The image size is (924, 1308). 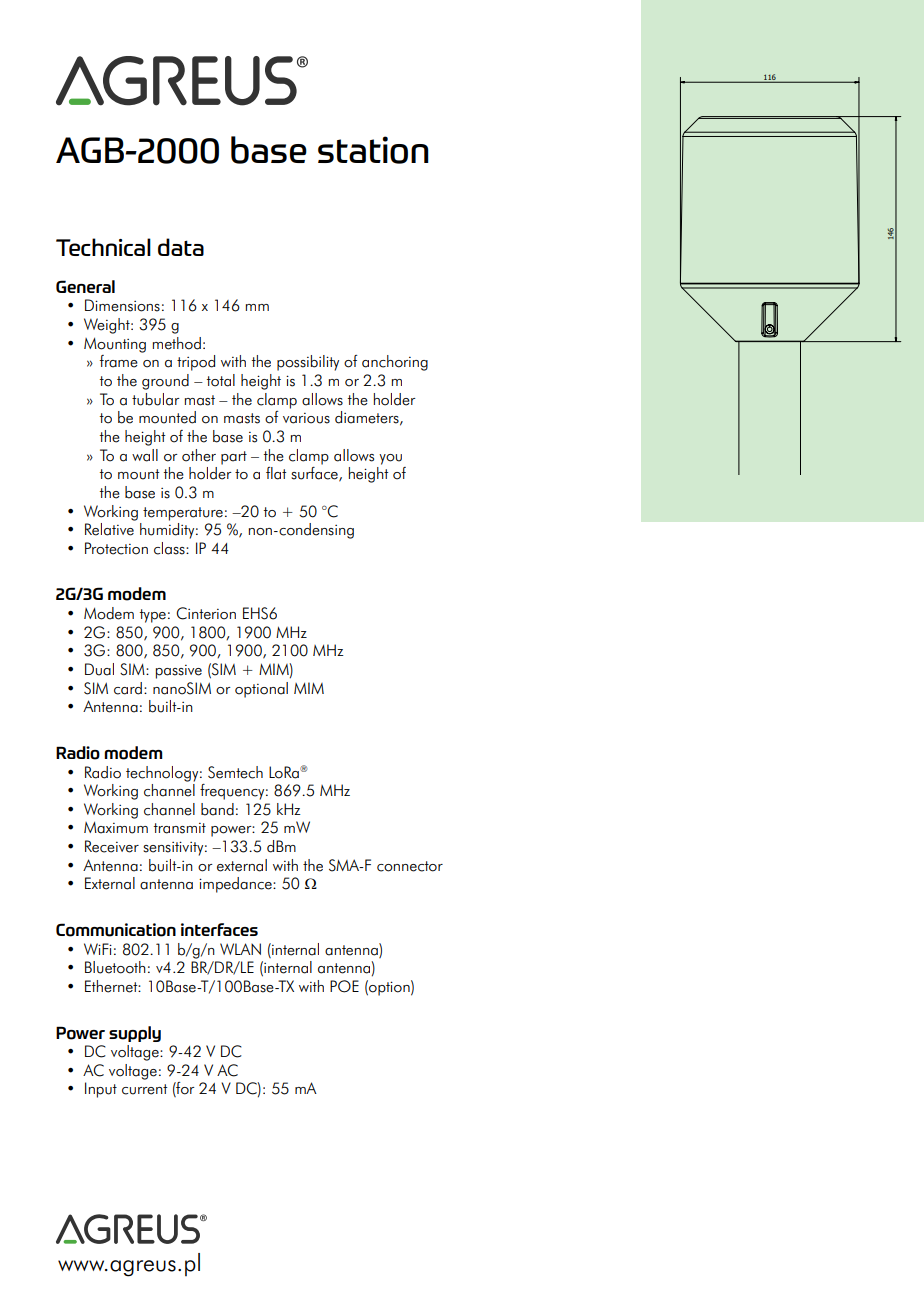 What do you see at coordinates (390, 459) in the document?
I see `you` at bounding box center [390, 459].
